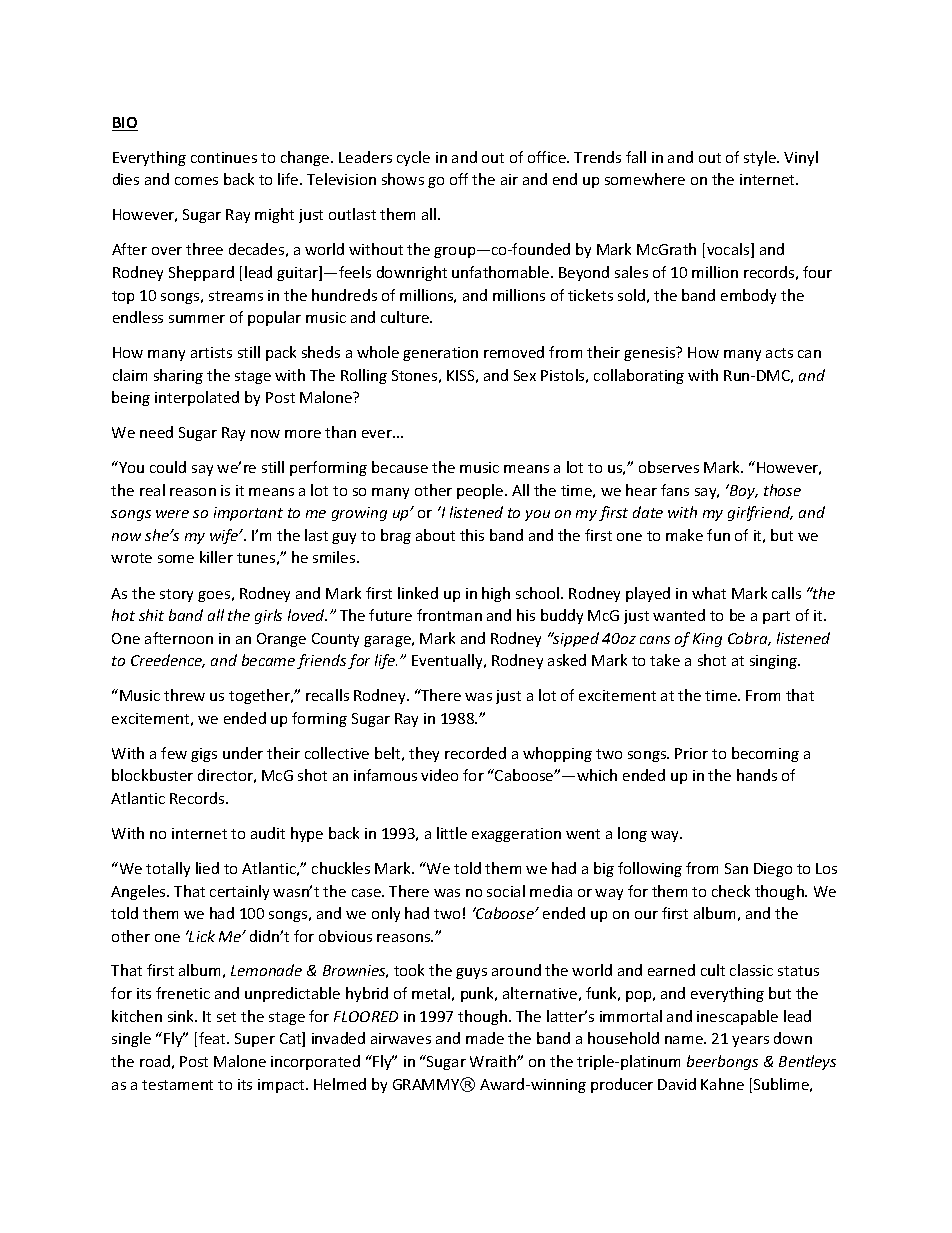  Describe the element at coordinates (485, 1038) in the screenshot. I see `made` at that location.
